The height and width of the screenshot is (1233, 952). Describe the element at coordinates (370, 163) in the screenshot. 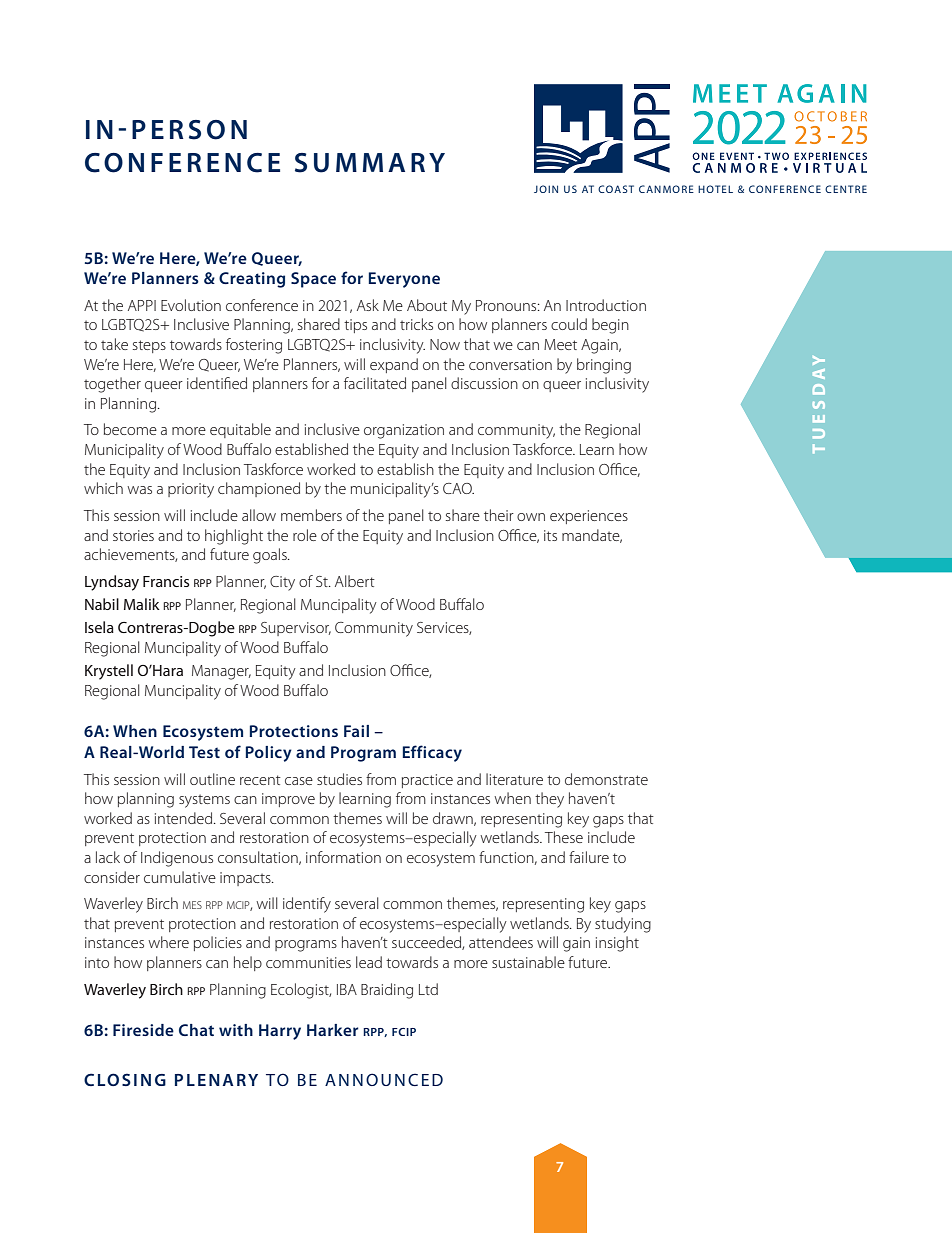

I see `SUMMARY` at that location.
